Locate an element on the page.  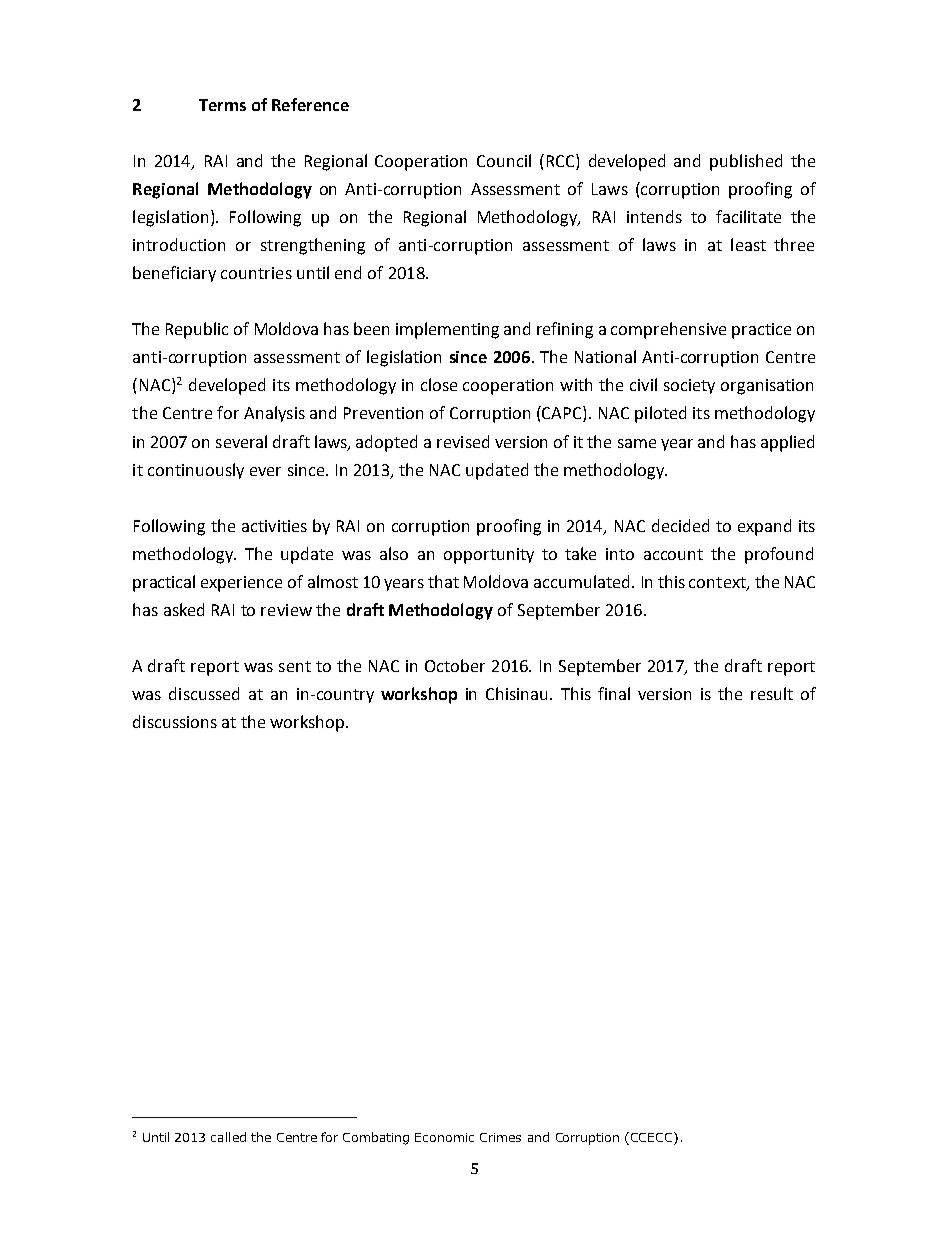
published is located at coordinates (746, 162).
